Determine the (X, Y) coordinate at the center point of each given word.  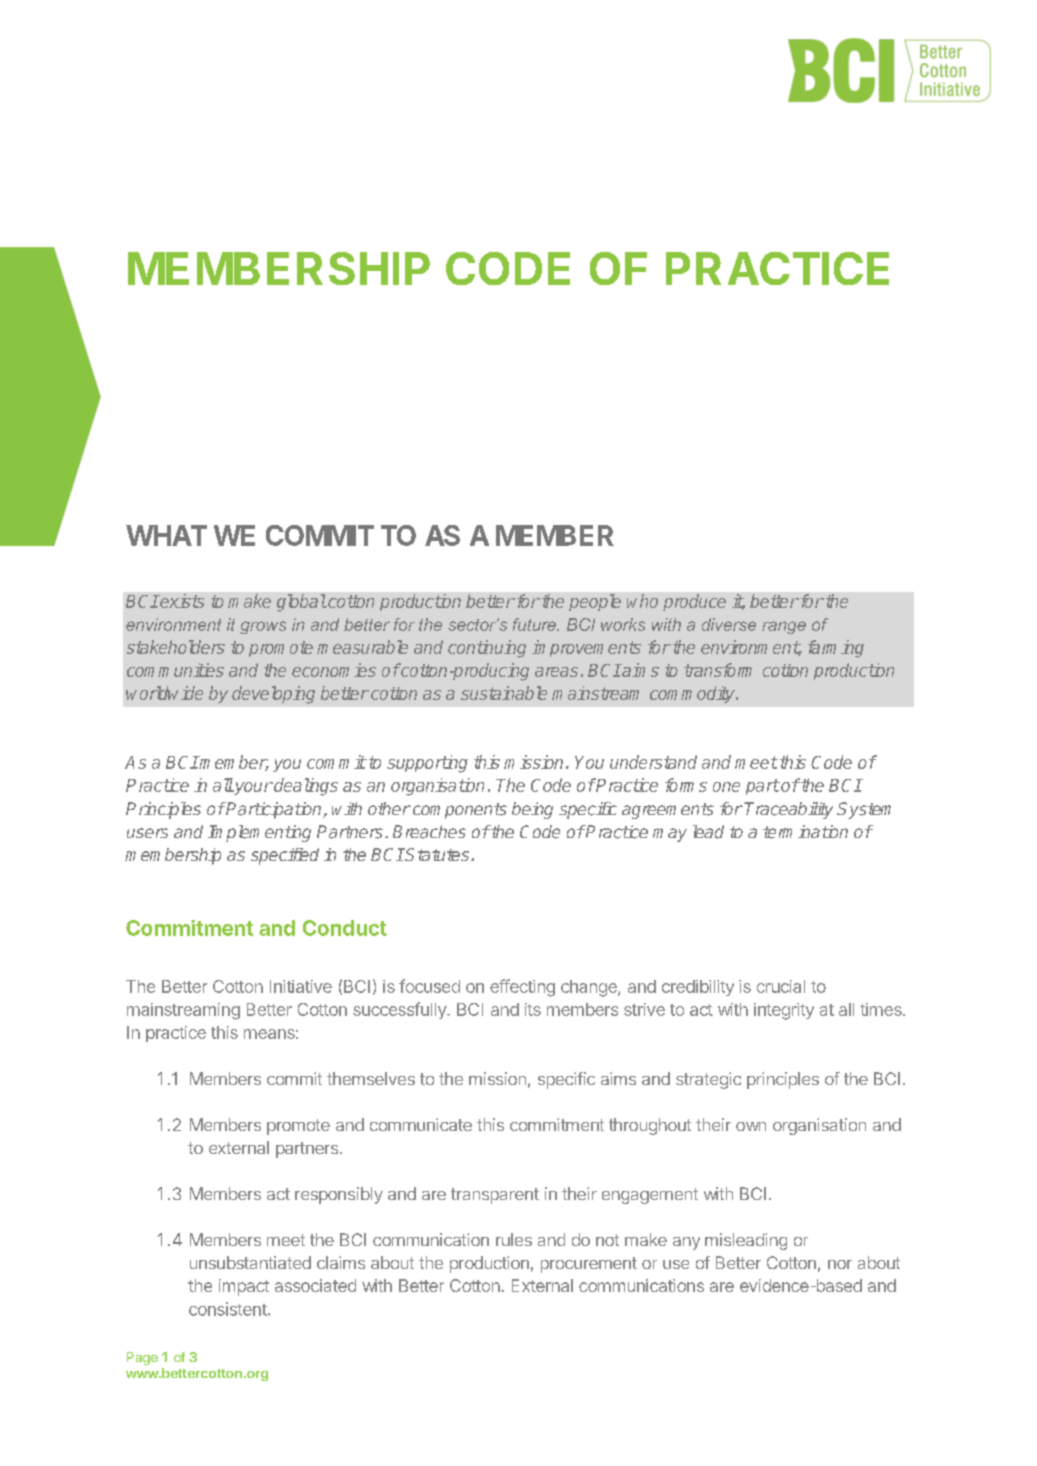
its (533, 1009)
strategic (708, 1080)
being (532, 810)
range (784, 627)
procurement (589, 1265)
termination (805, 832)
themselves (371, 1078)
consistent (228, 1309)
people (595, 602)
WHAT (166, 535)
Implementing (259, 833)
